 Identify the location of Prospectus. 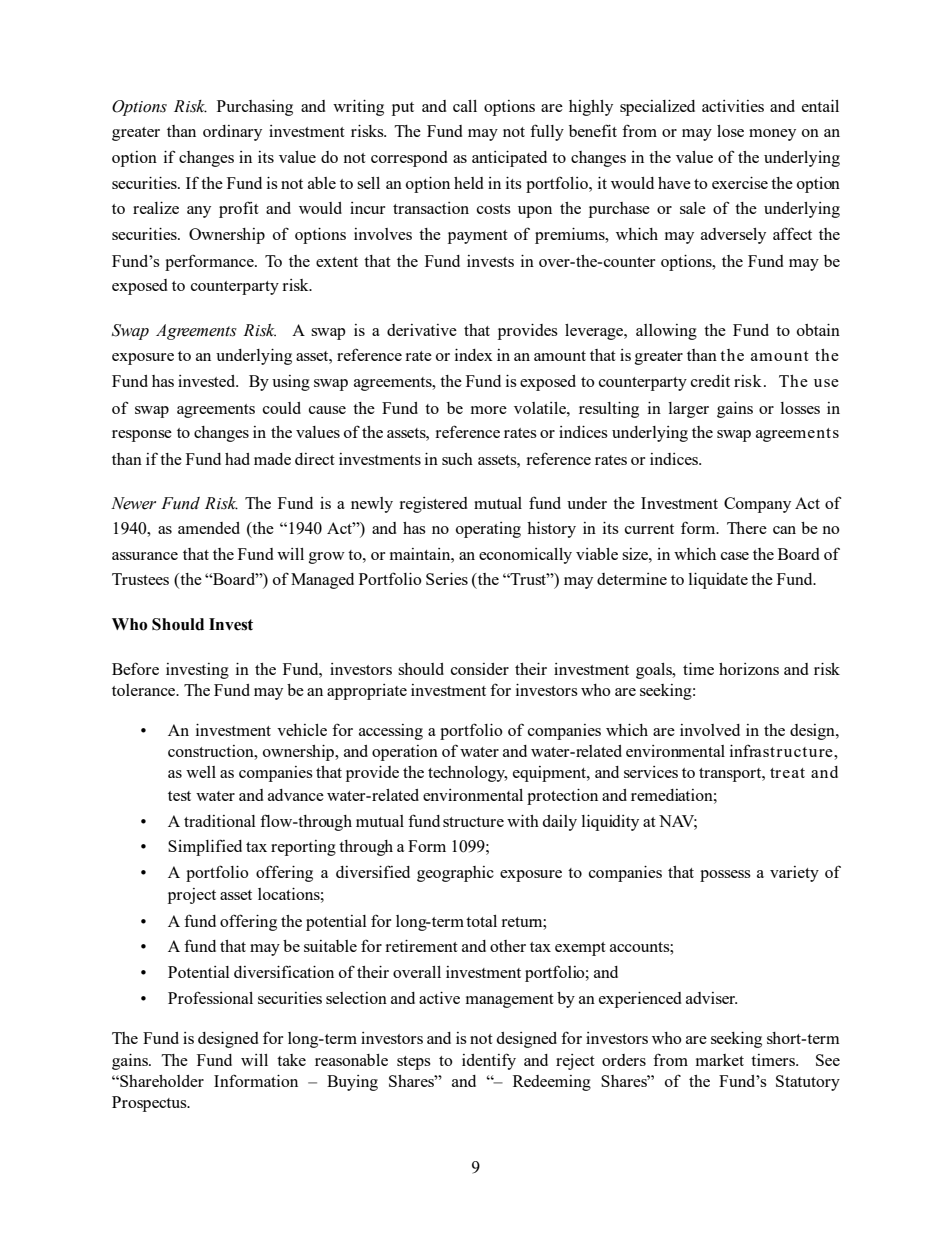
(150, 1104).
